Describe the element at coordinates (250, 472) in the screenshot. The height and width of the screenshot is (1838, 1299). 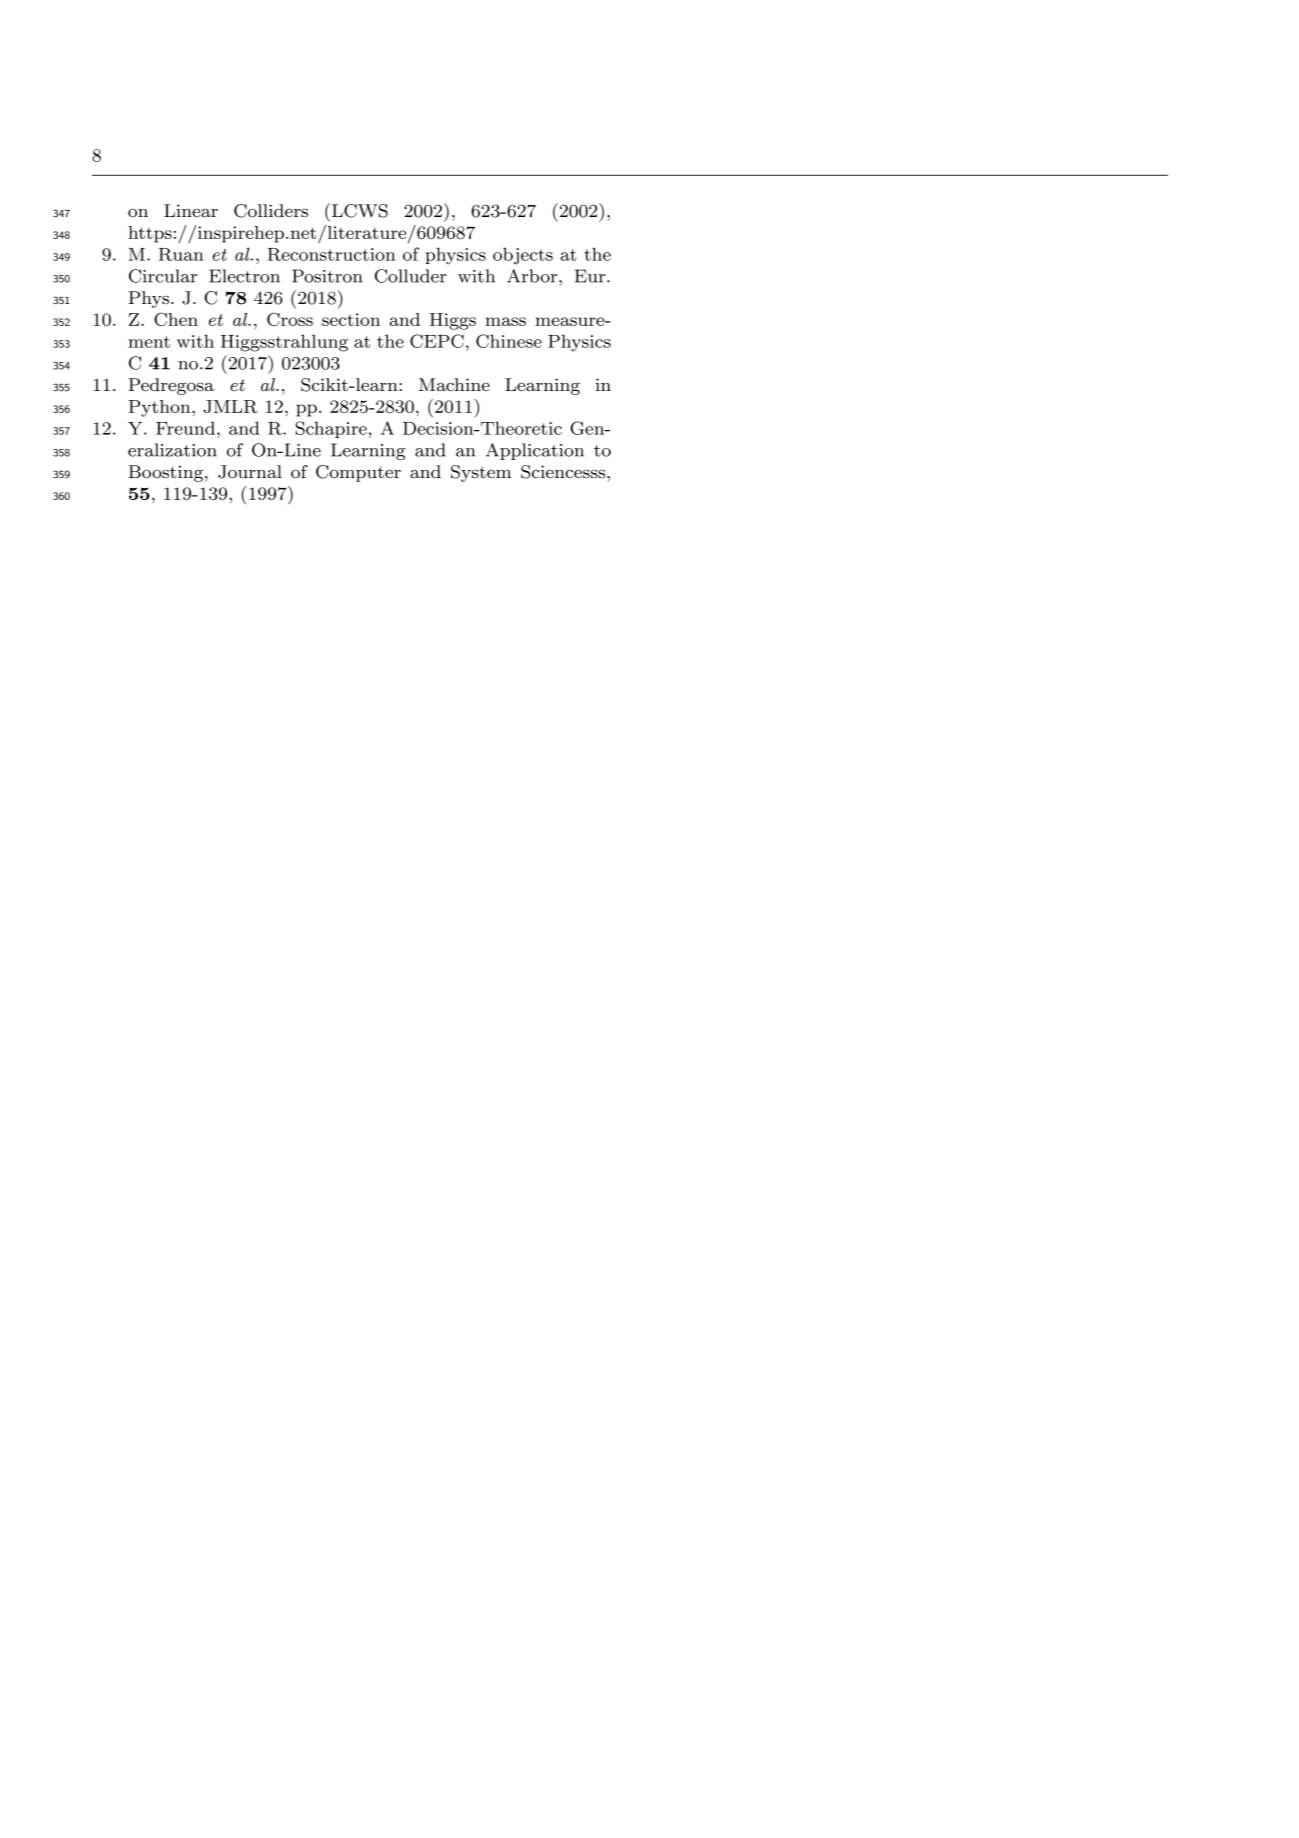
I see `Journal` at that location.
